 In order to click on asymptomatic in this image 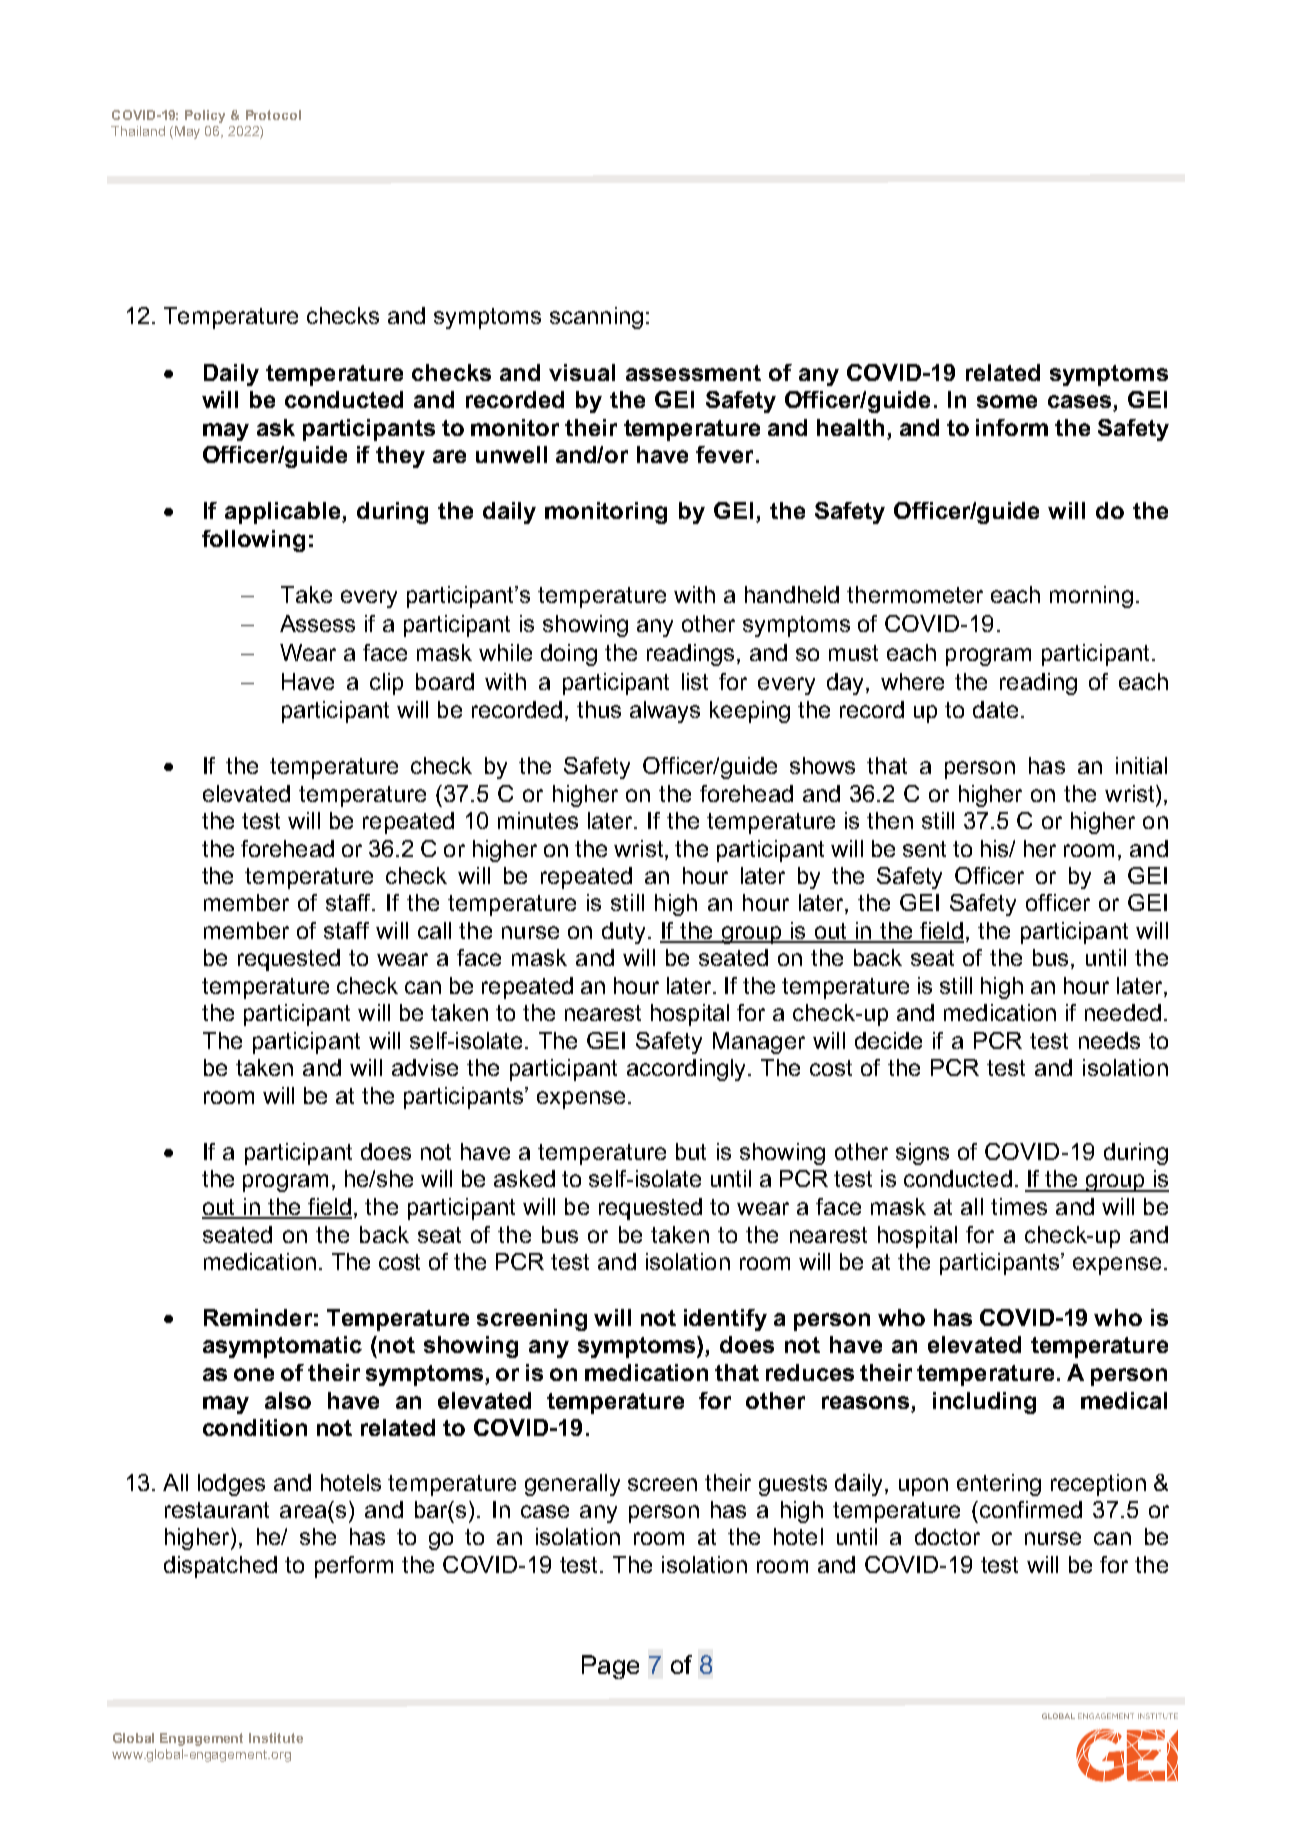, I will do `click(282, 1347)`.
